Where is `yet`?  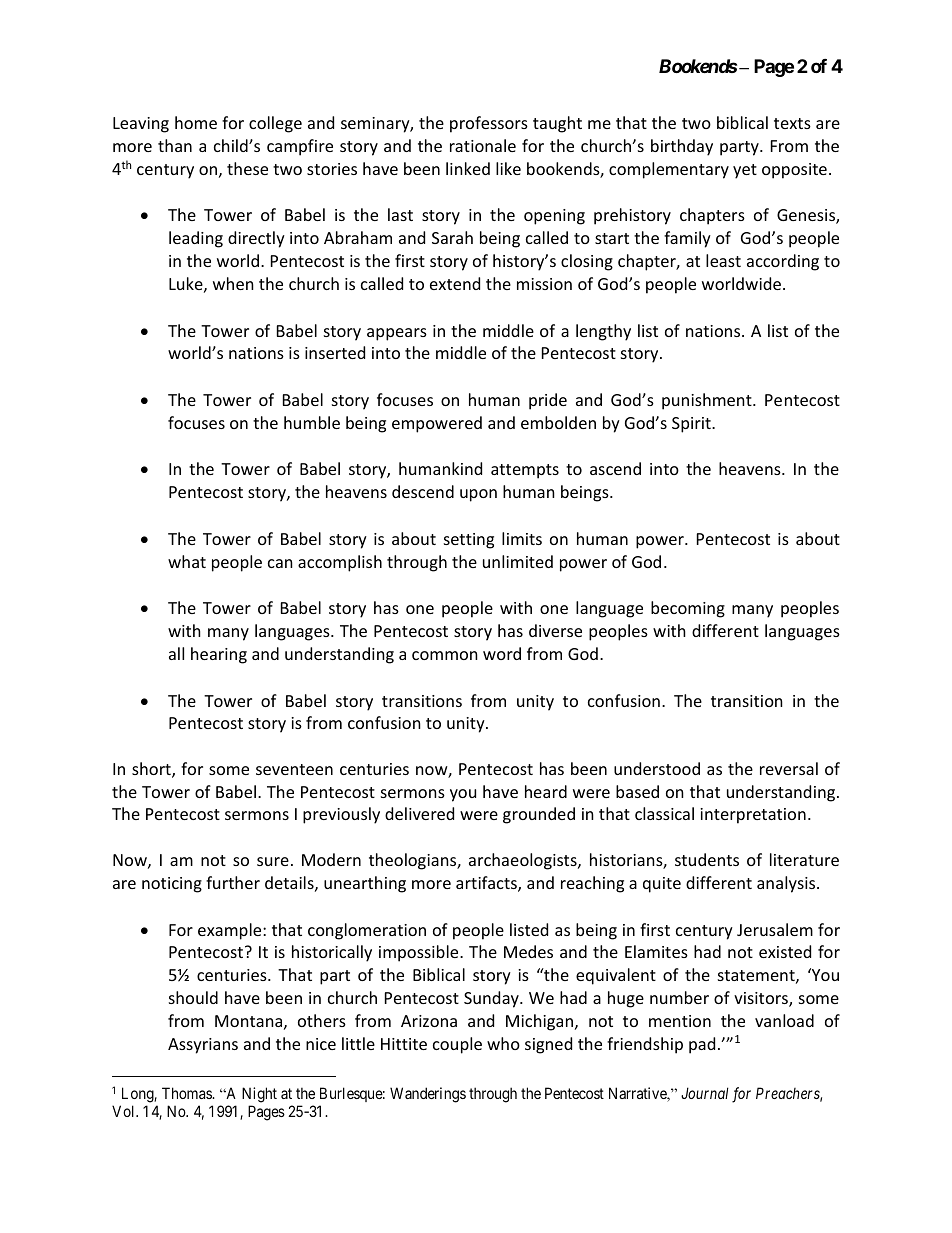 yet is located at coordinates (745, 171).
